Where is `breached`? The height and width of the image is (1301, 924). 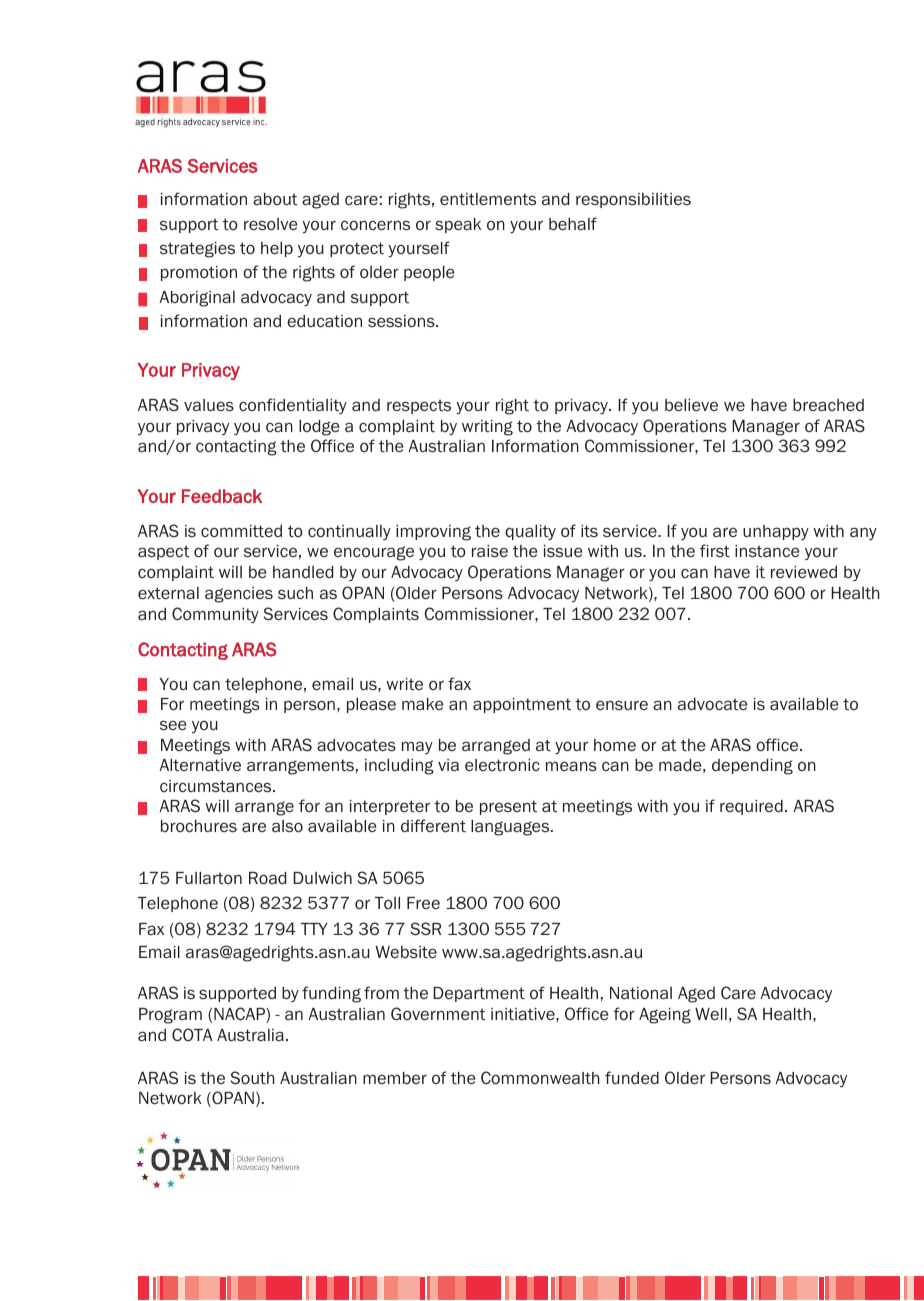 breached is located at coordinates (828, 405).
